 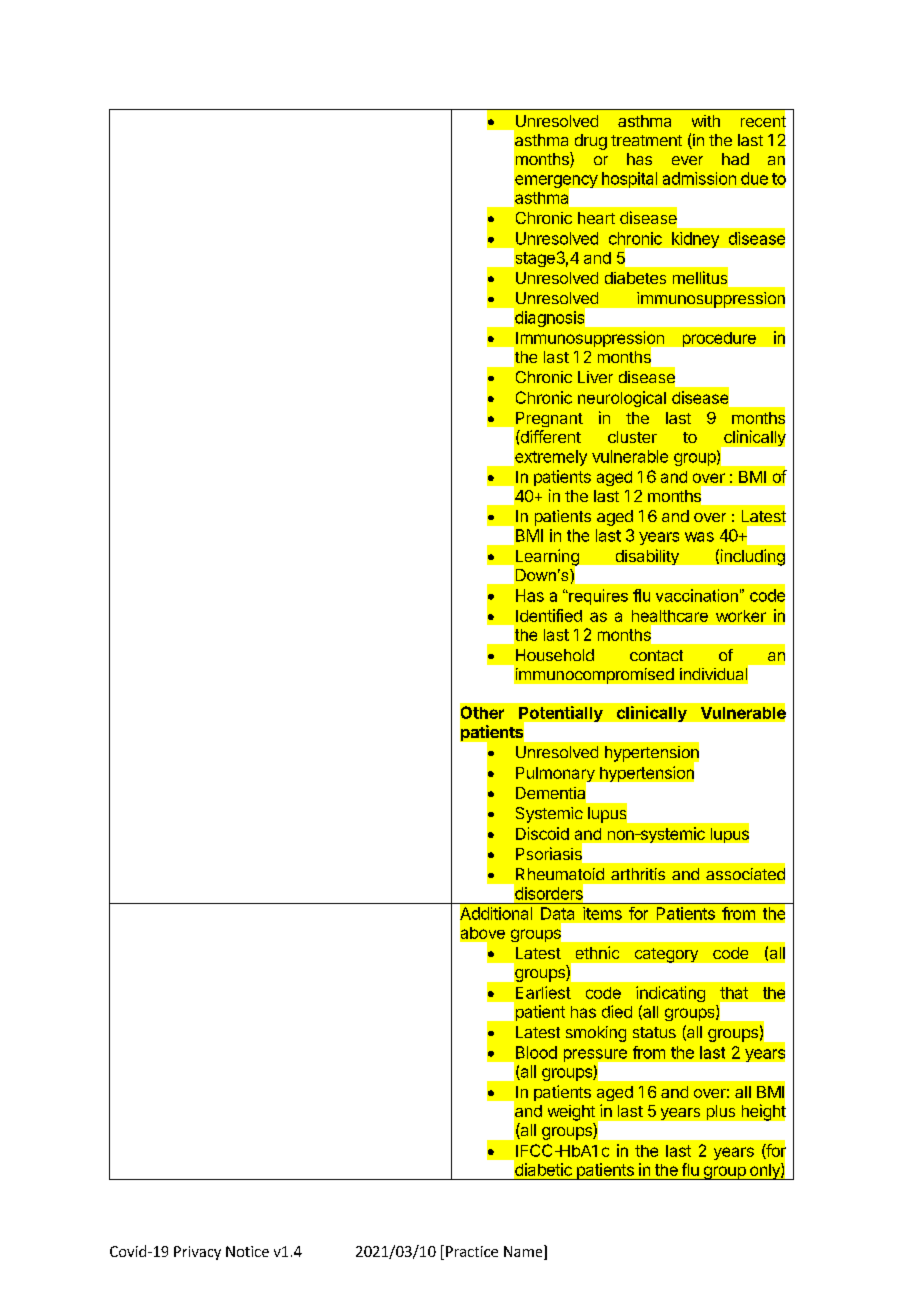 What do you see at coordinates (591, 142) in the screenshot?
I see `drug` at bounding box center [591, 142].
